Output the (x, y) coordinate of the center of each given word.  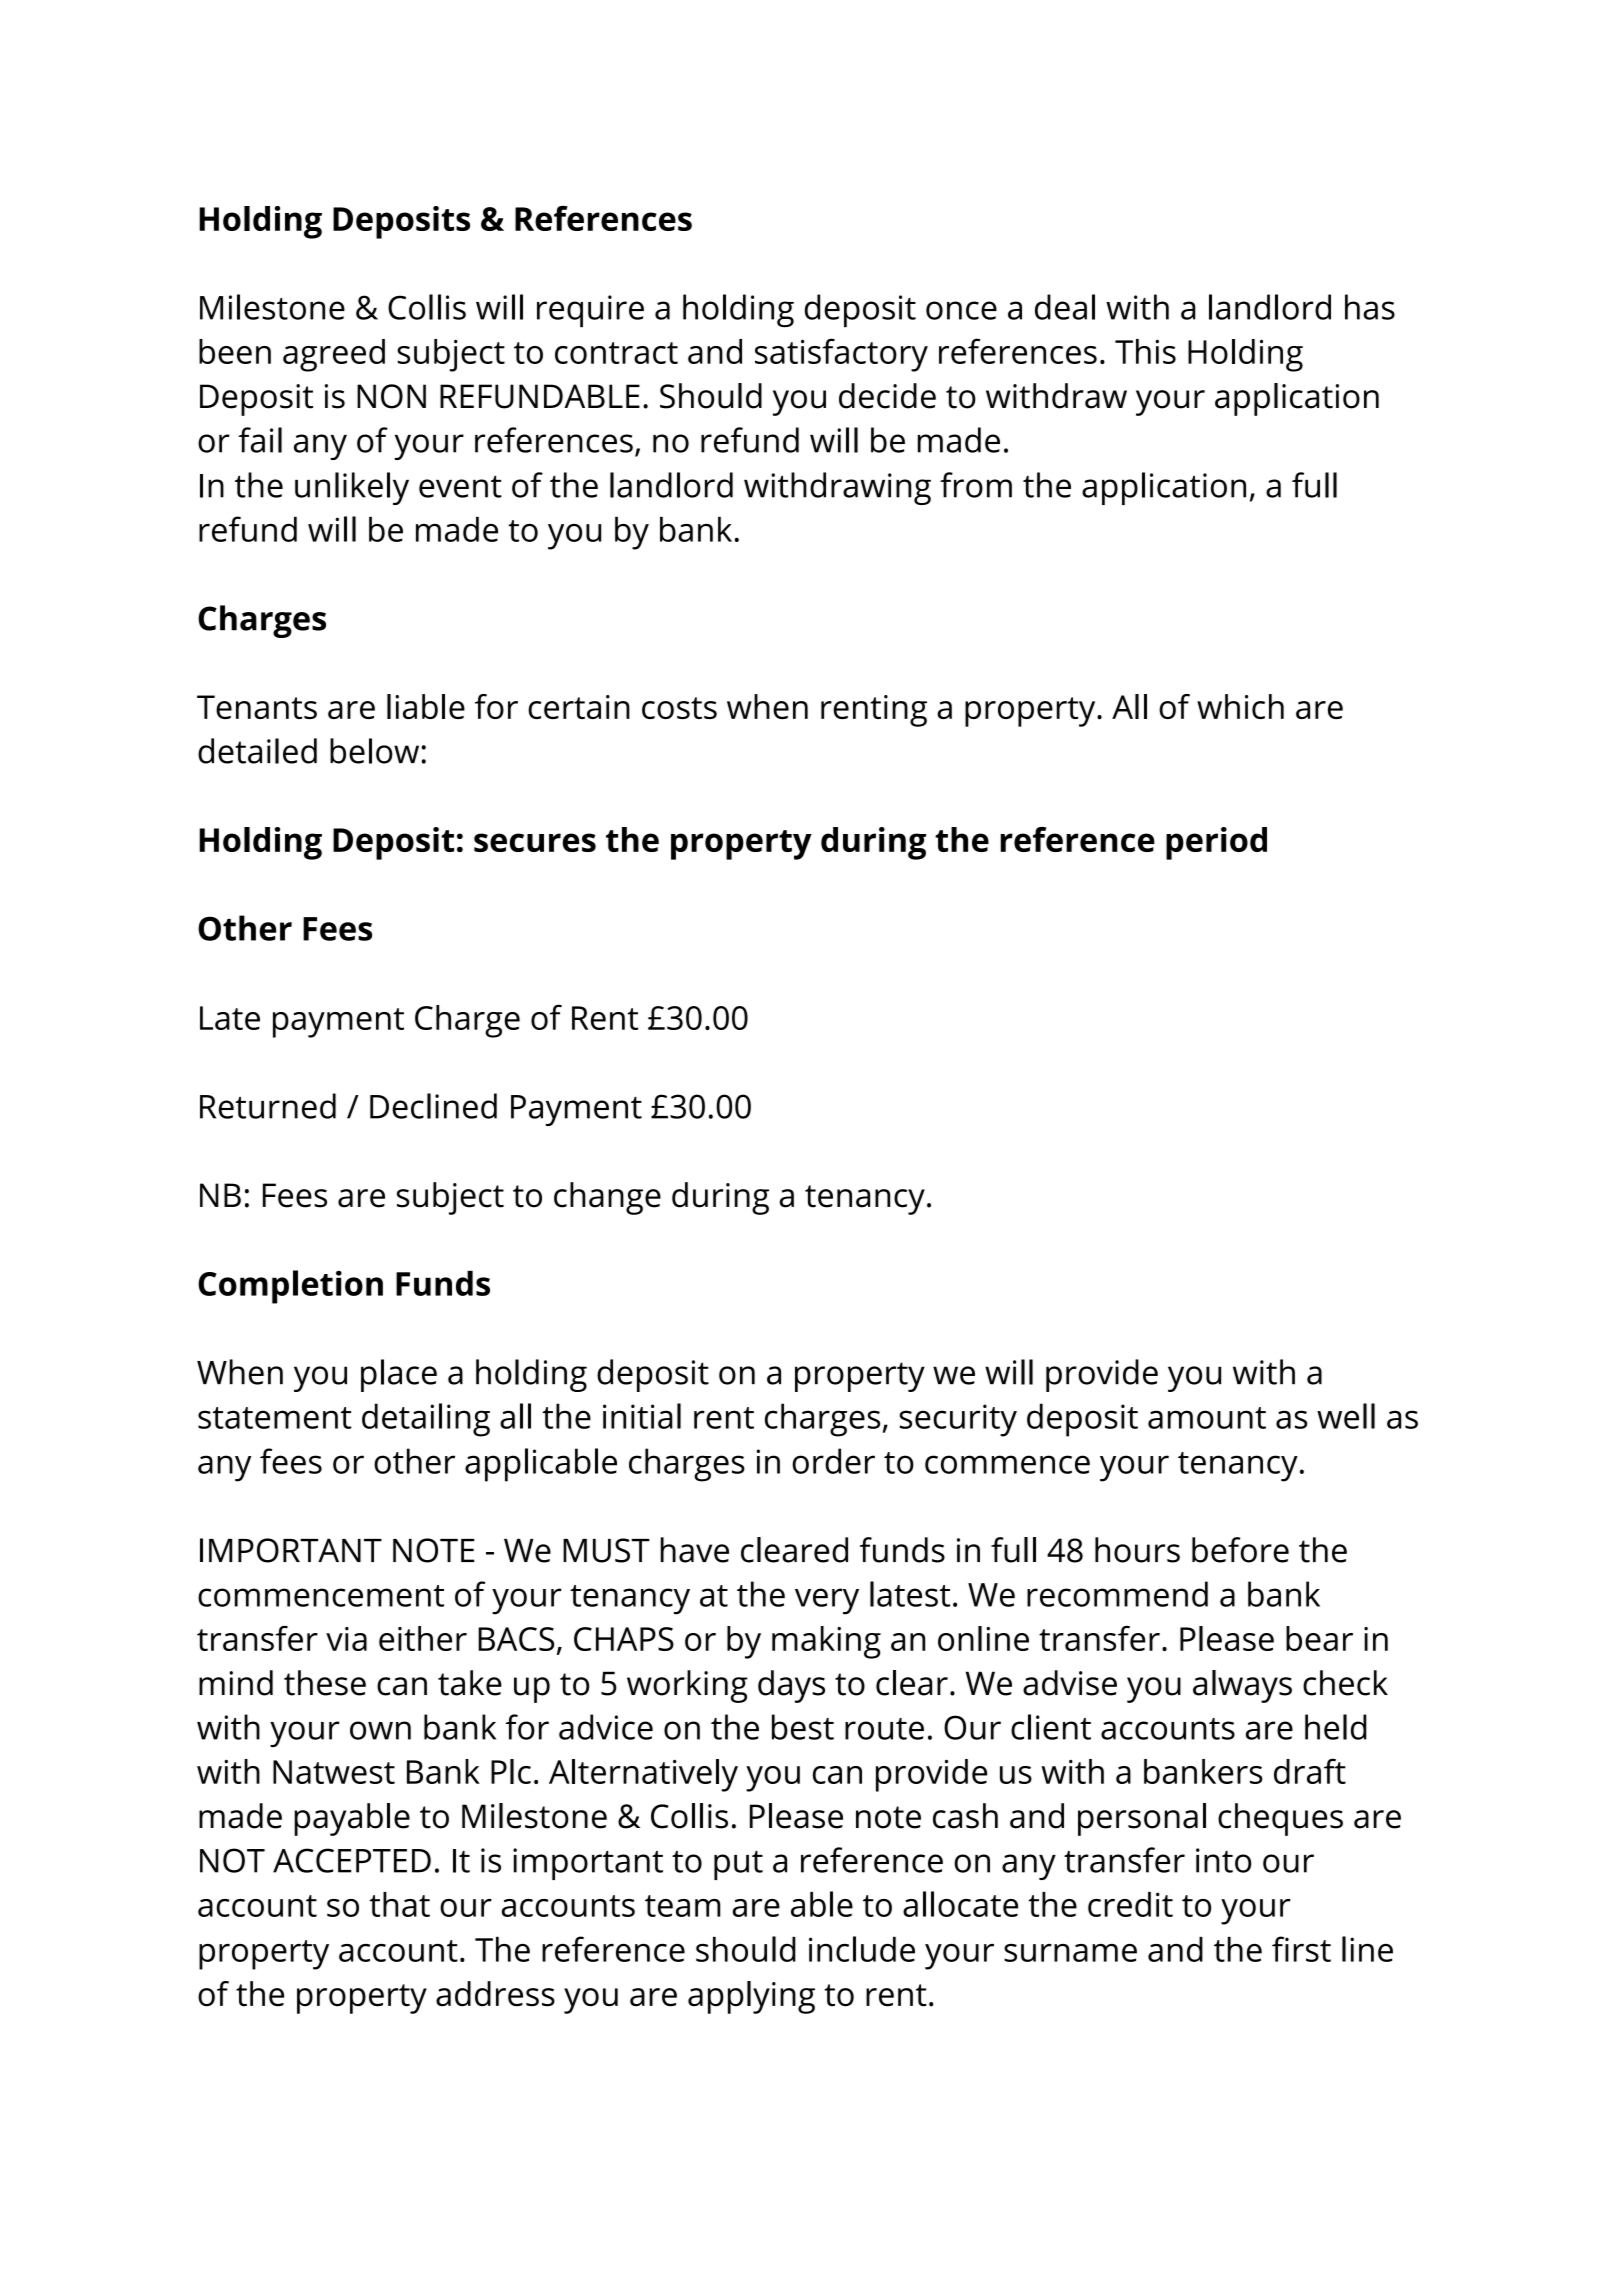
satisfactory (841, 355)
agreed (334, 355)
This (1145, 351)
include (862, 1949)
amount (1207, 1418)
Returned (268, 1106)
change (607, 1198)
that (399, 1904)
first (1301, 1949)
